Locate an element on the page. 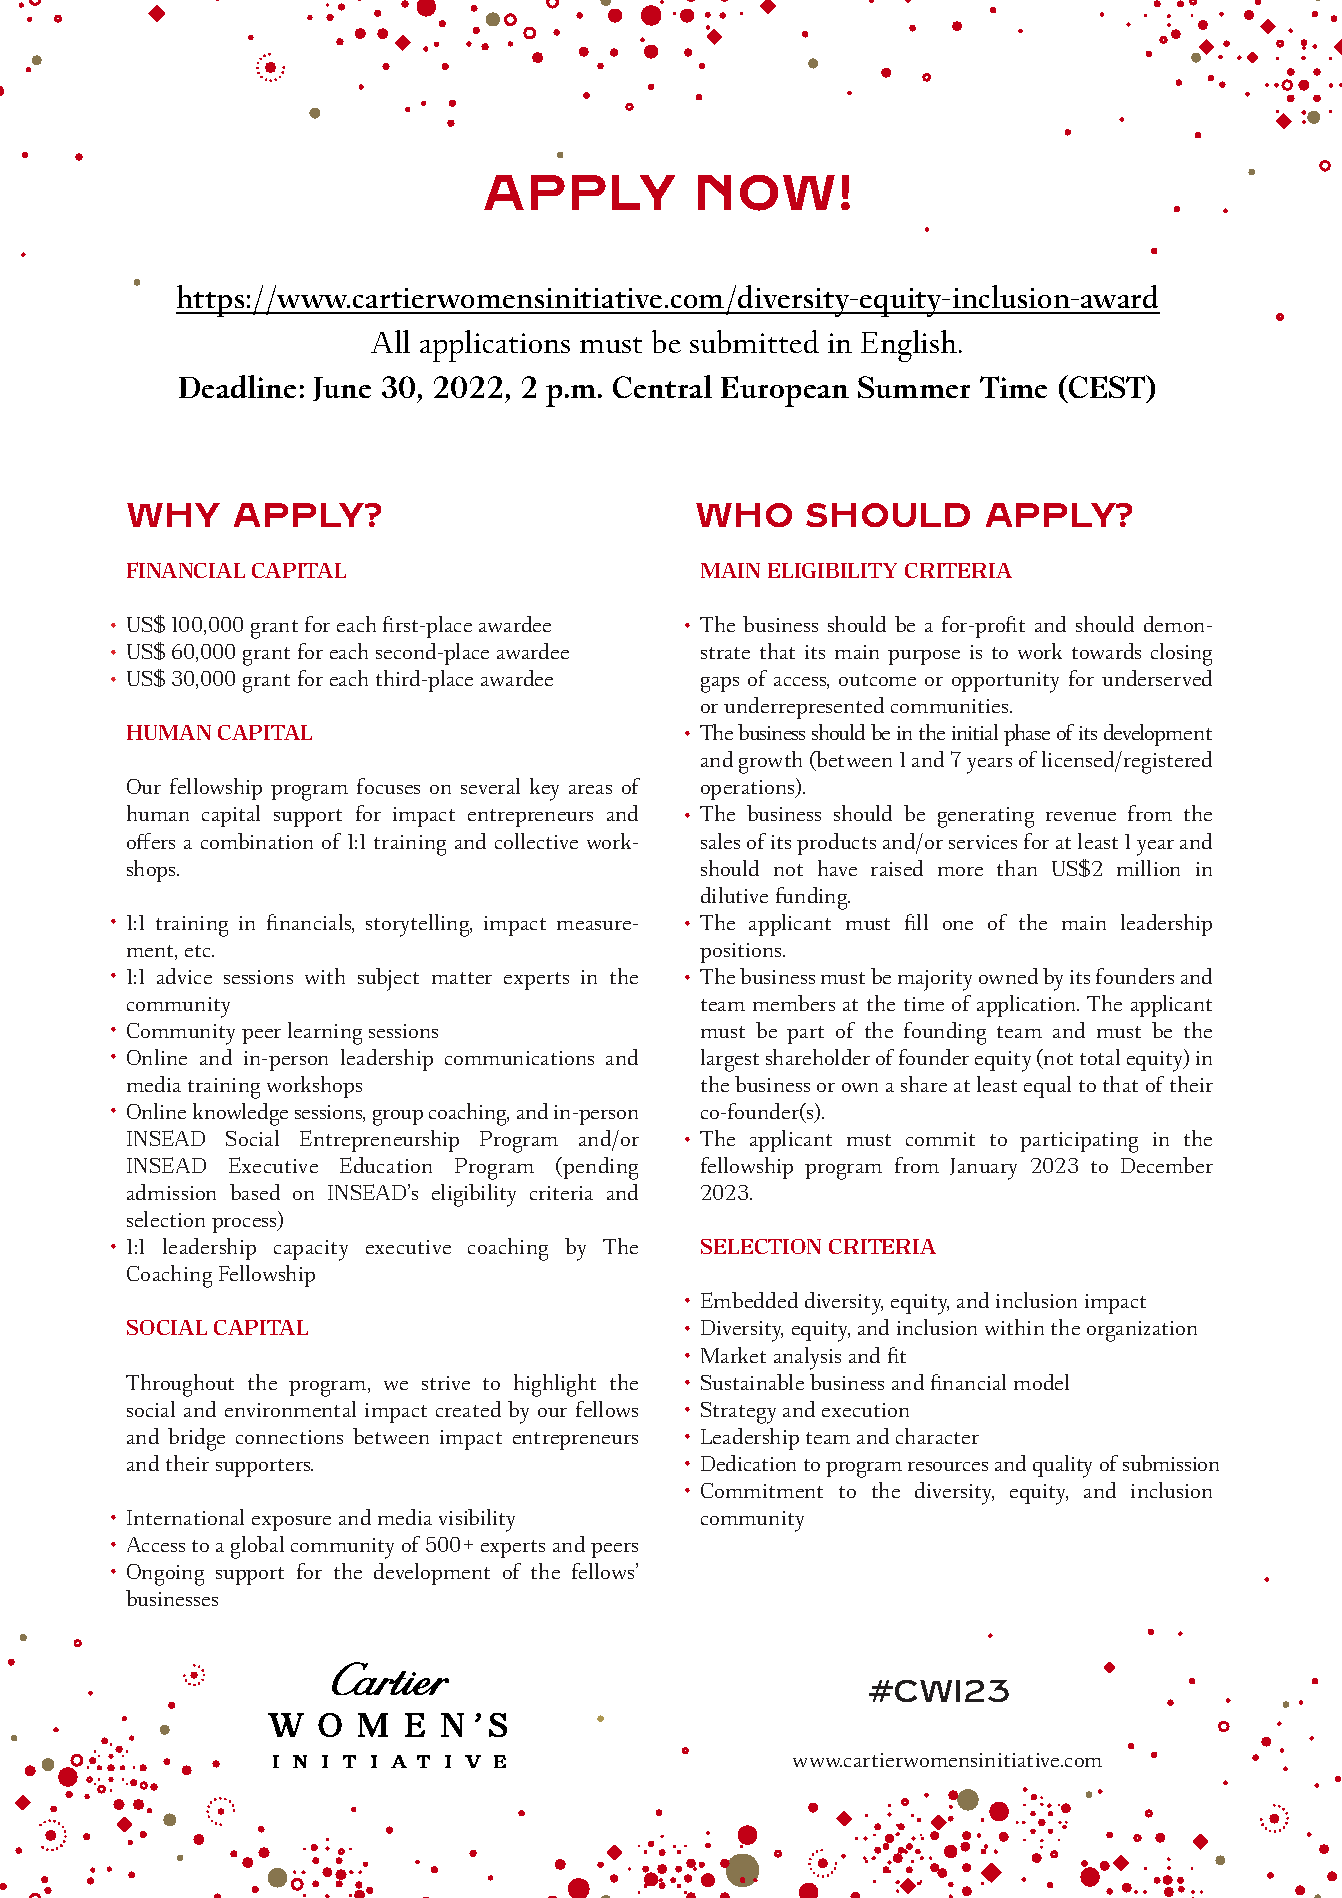  focuses is located at coordinates (388, 786).
